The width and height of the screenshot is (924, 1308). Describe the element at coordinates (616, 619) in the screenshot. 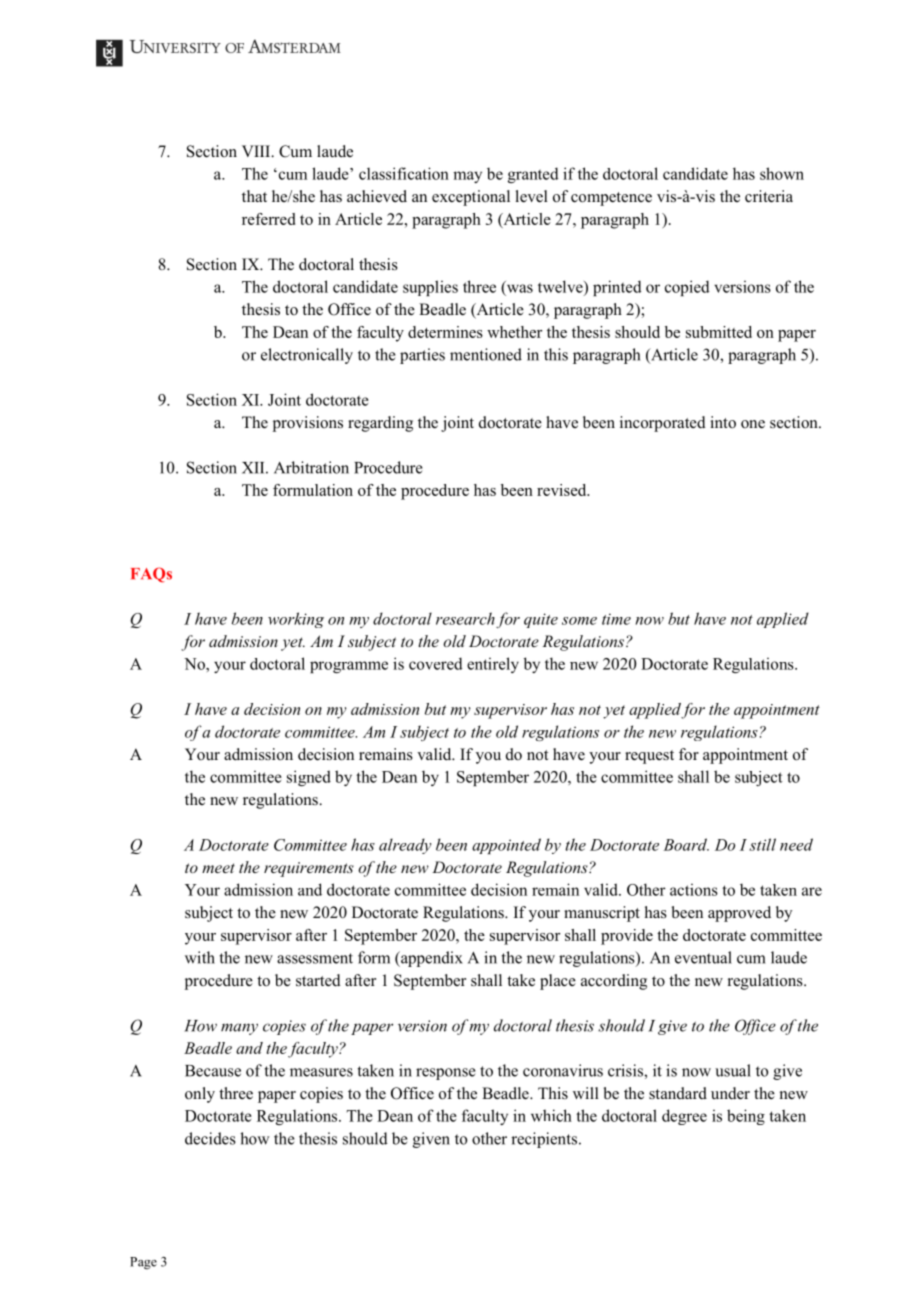

I see `time` at that location.
